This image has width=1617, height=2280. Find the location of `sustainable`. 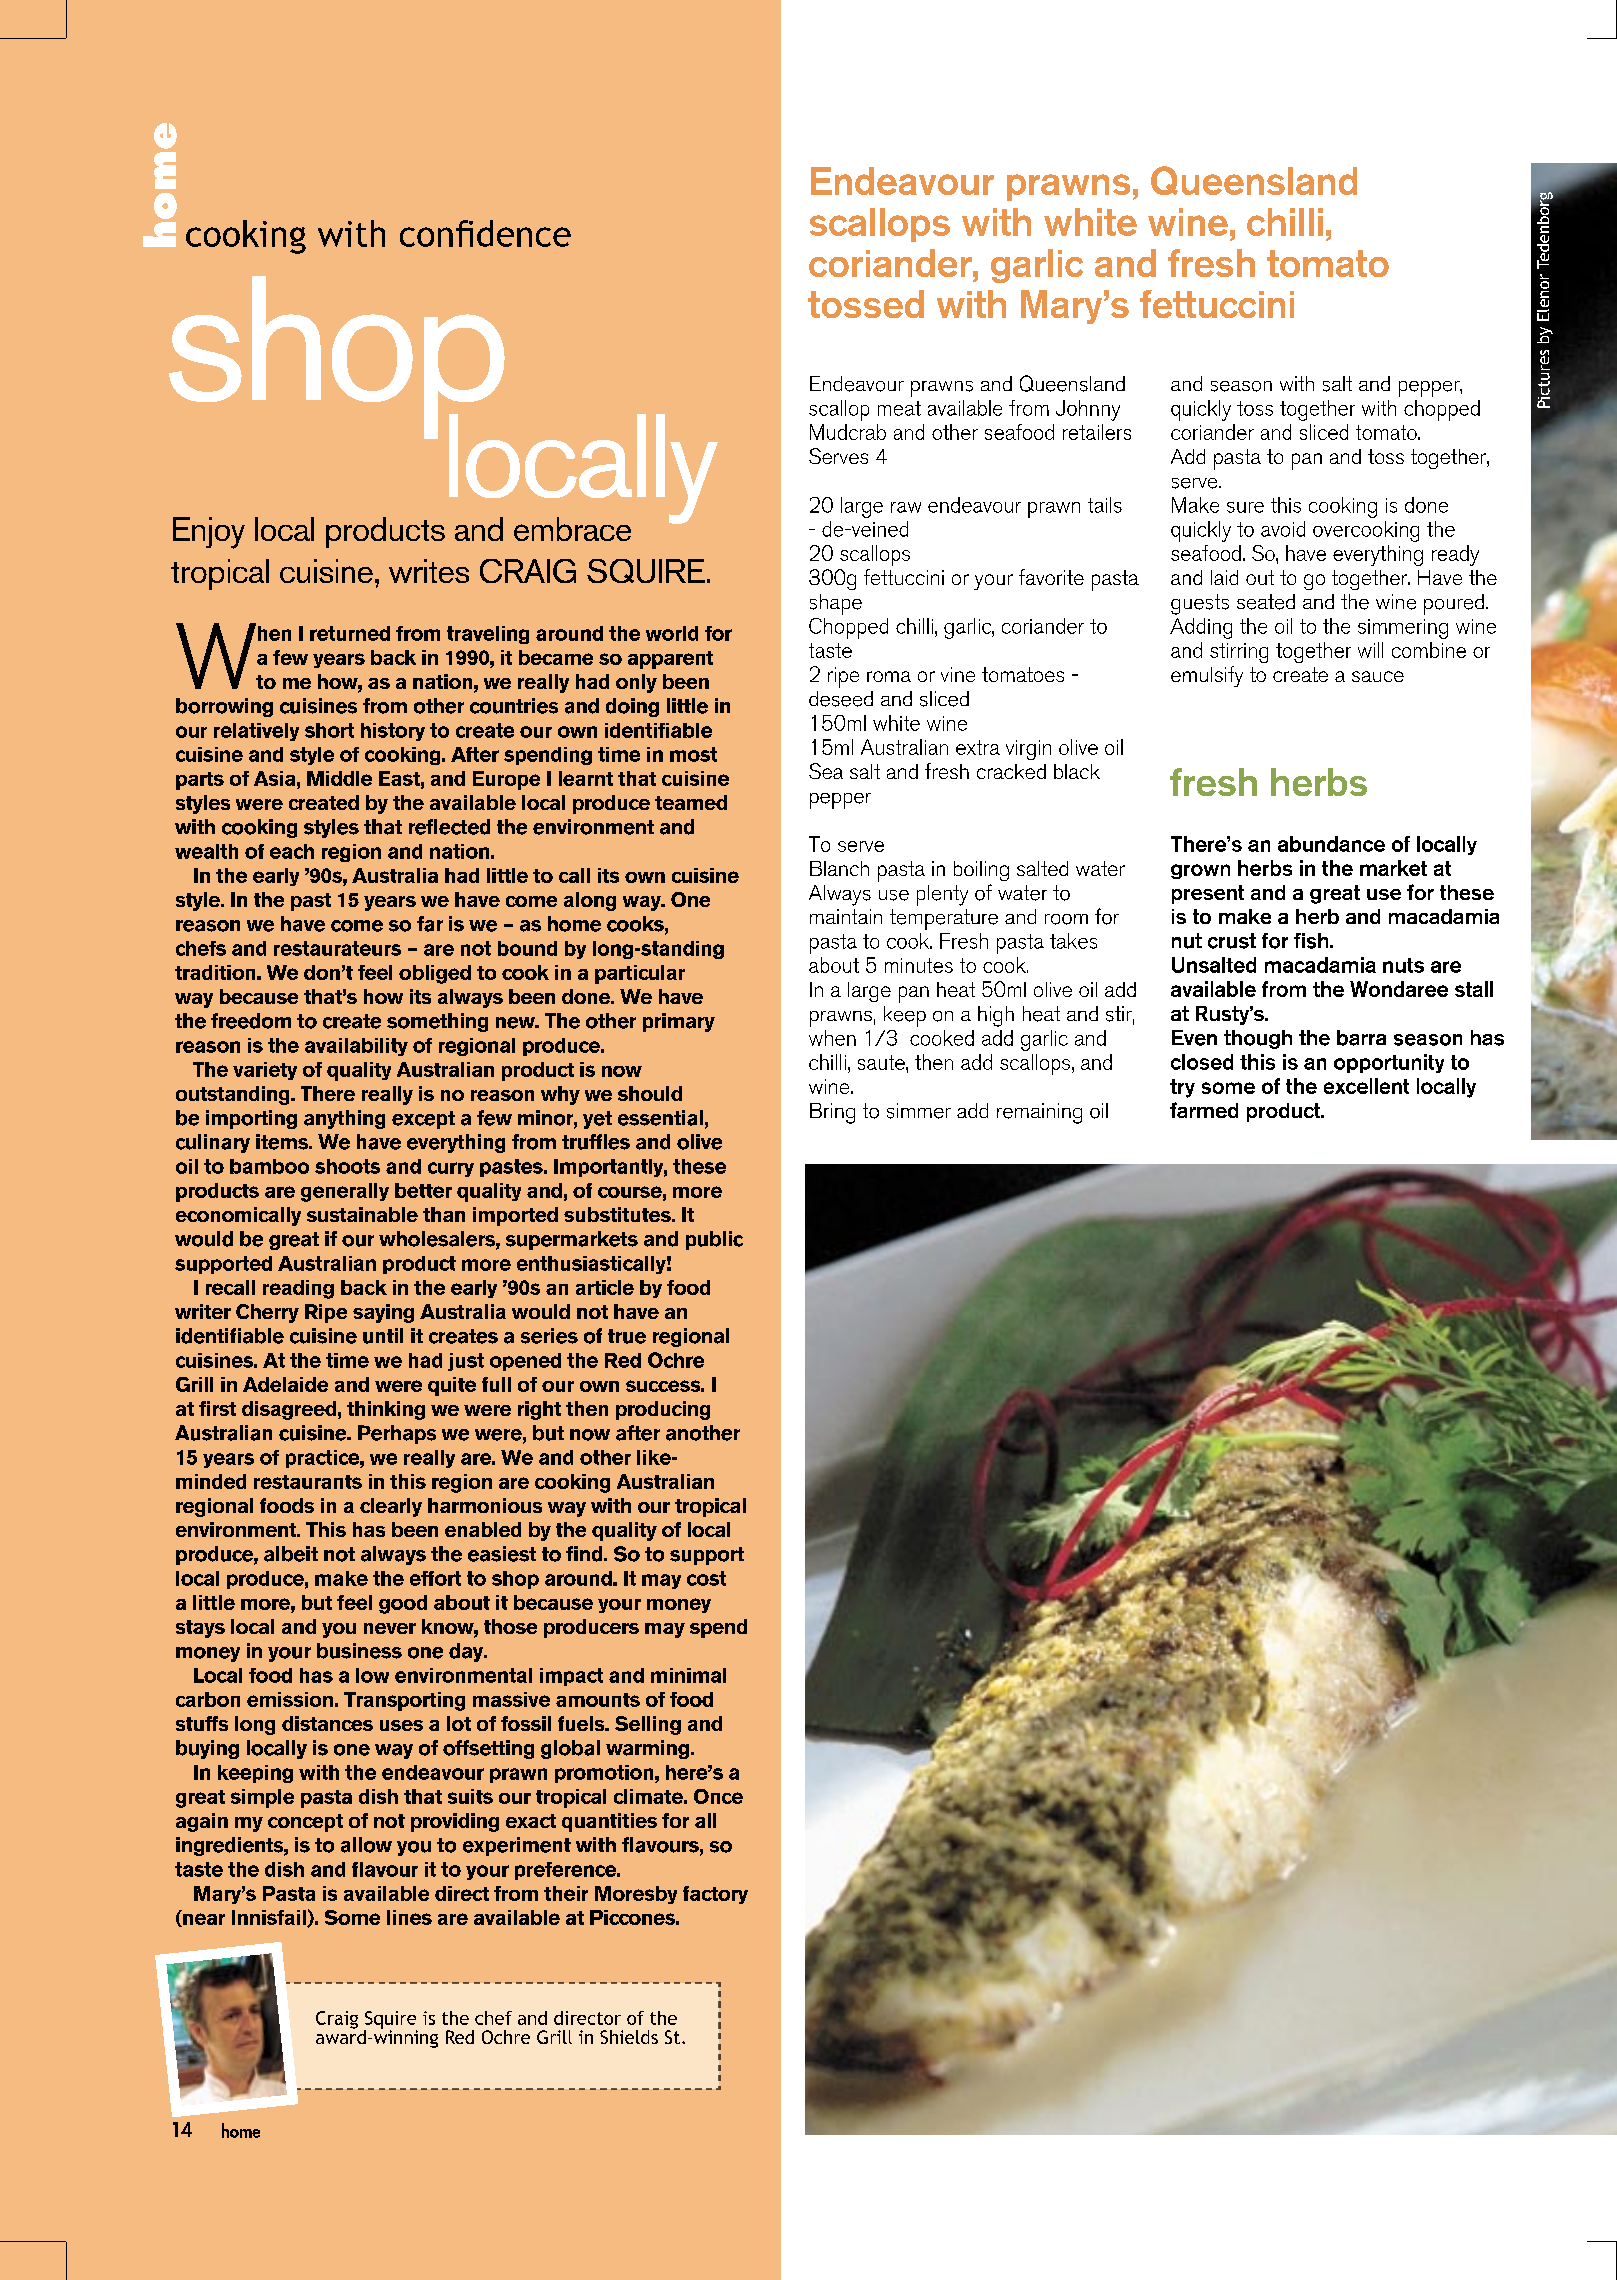

sustainable is located at coordinates (362, 1214).
